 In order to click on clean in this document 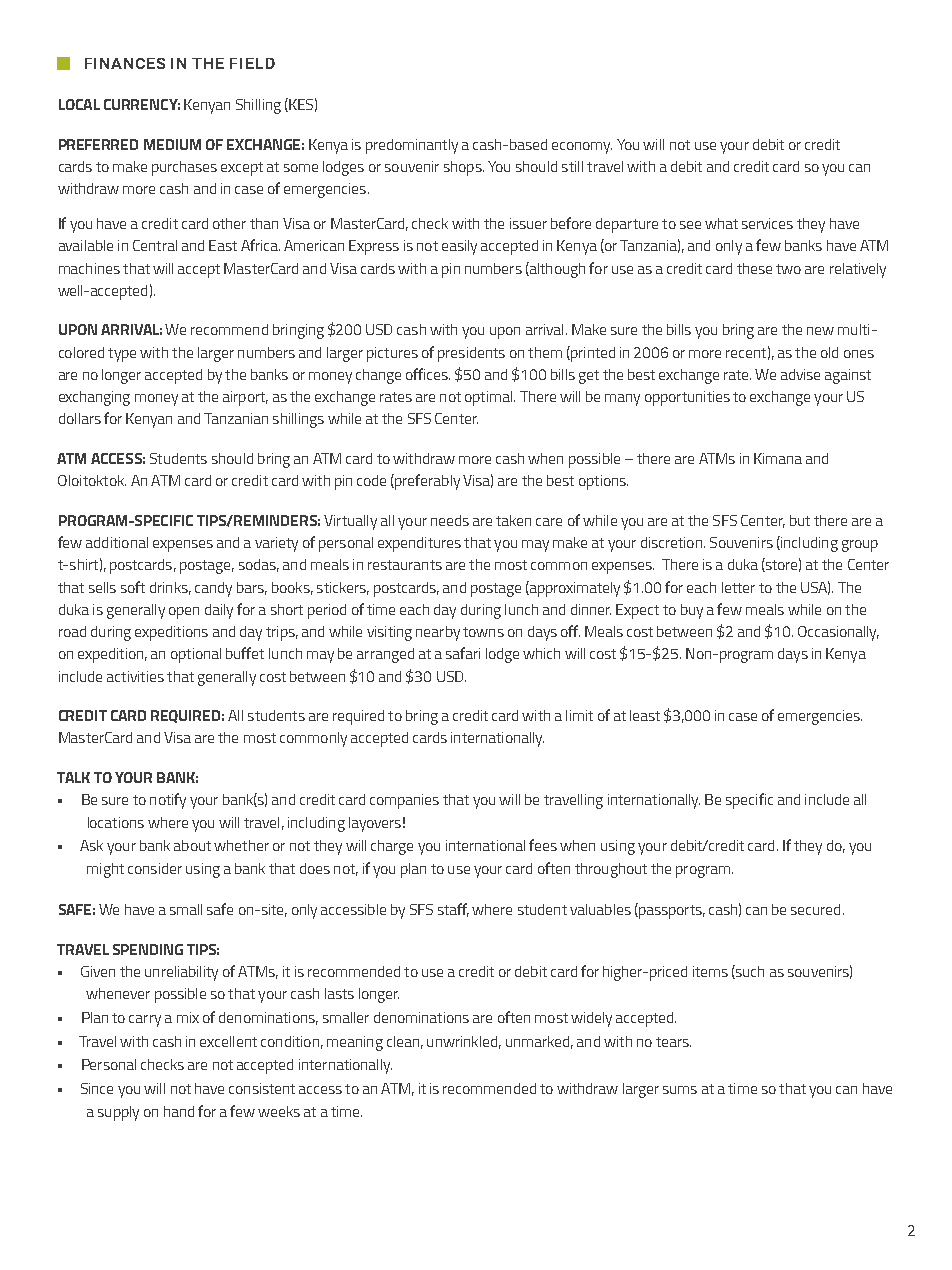, I will do `click(403, 1041)`.
